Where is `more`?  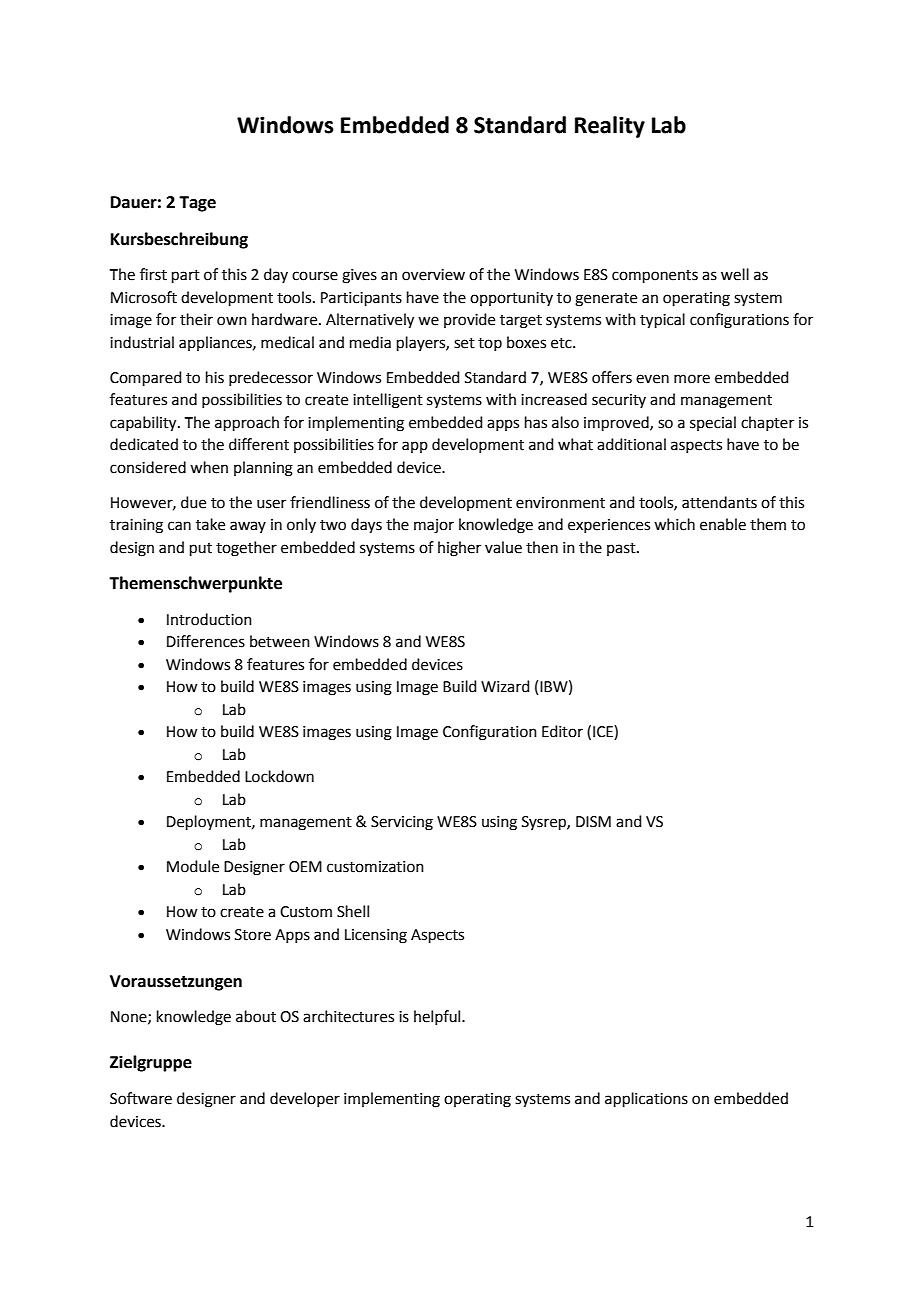 more is located at coordinates (692, 379).
